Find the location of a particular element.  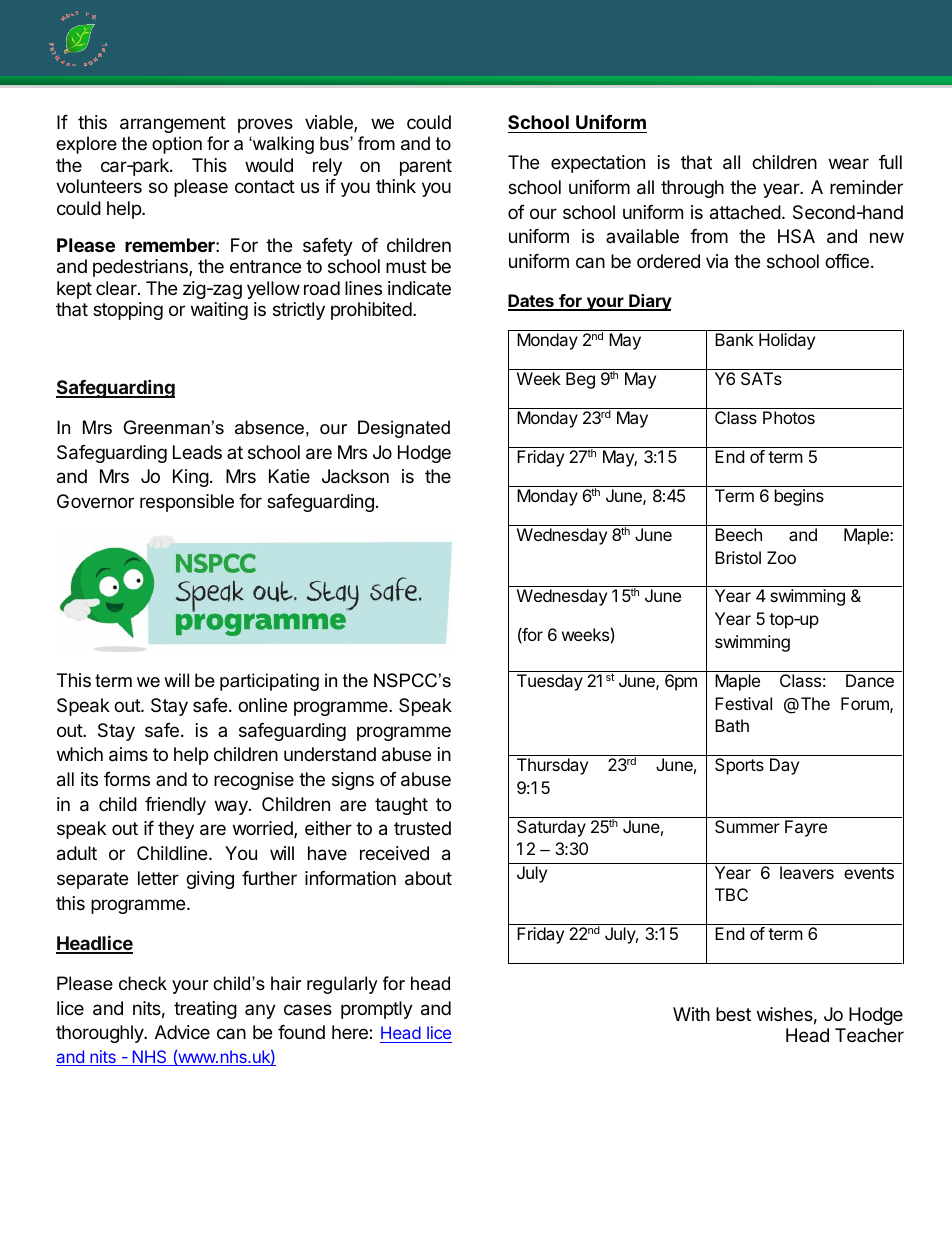

Photos is located at coordinates (789, 417).
